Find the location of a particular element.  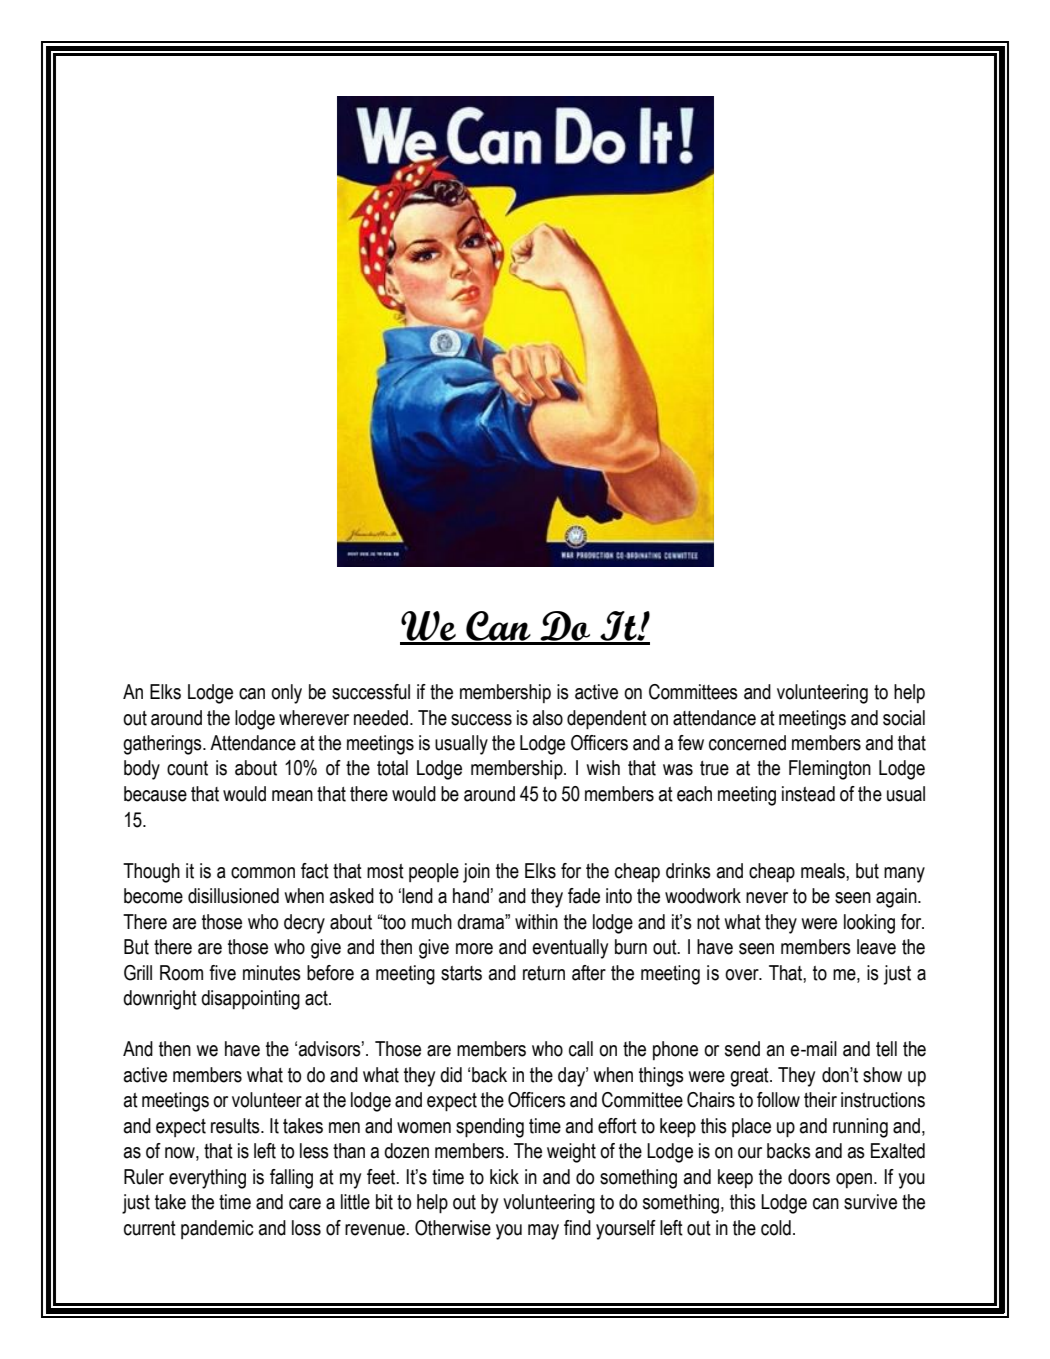

five is located at coordinates (222, 973).
